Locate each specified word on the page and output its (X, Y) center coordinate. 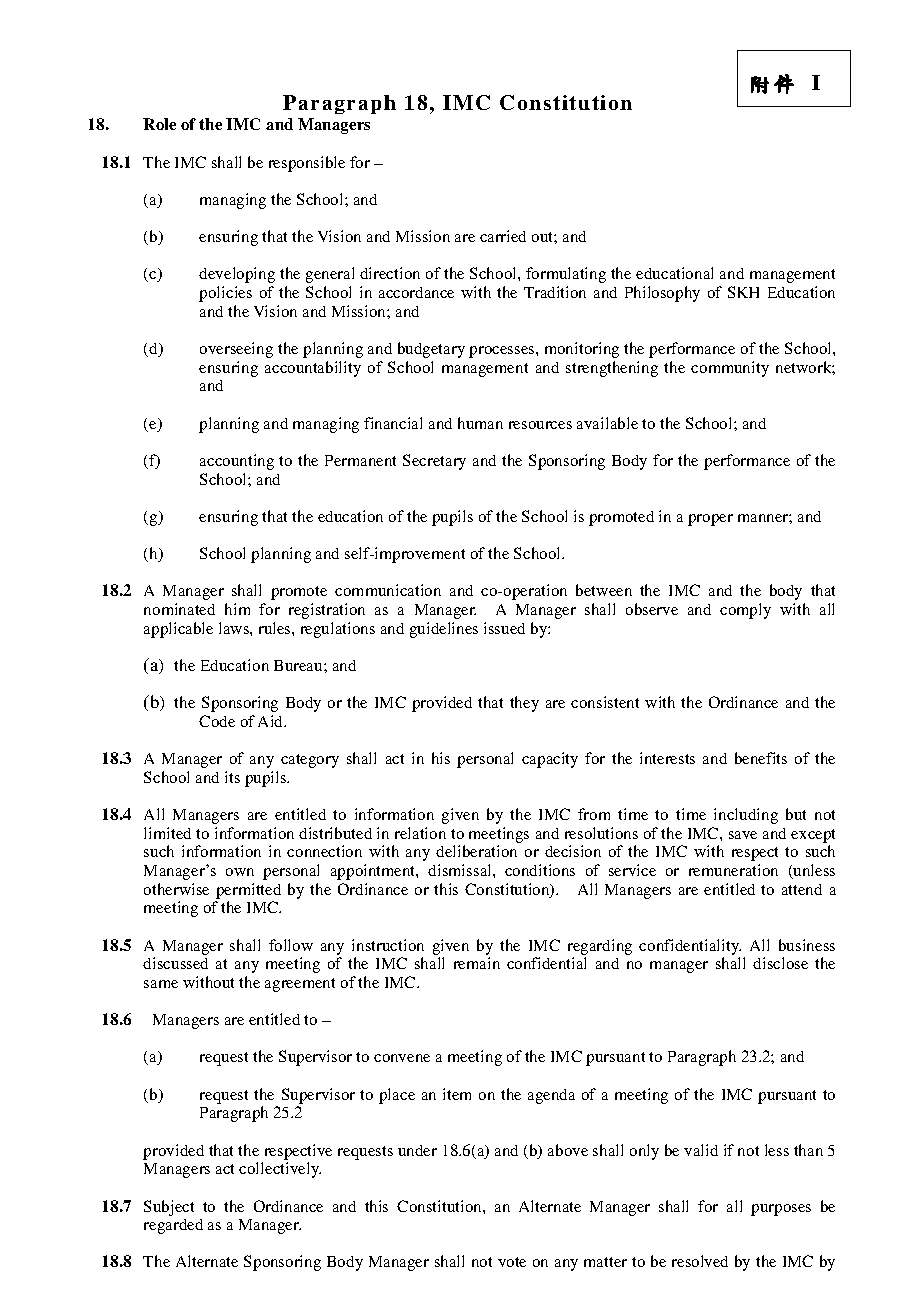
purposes (781, 1210)
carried (503, 236)
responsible (307, 164)
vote (512, 1262)
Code (217, 721)
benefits (761, 758)
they (524, 704)
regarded (173, 1226)
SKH (743, 292)
